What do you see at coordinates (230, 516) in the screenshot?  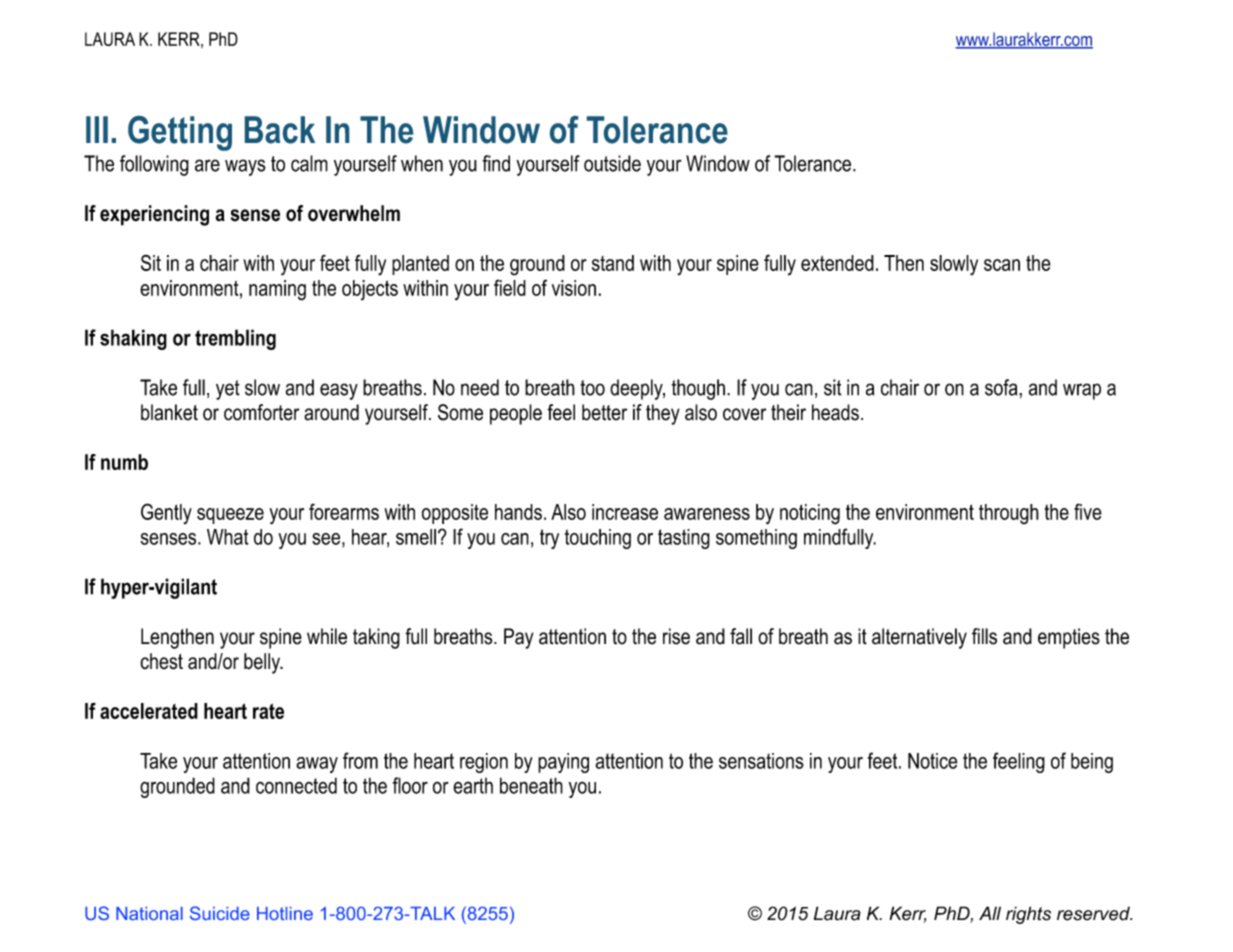 I see `squeeze` at bounding box center [230, 516].
